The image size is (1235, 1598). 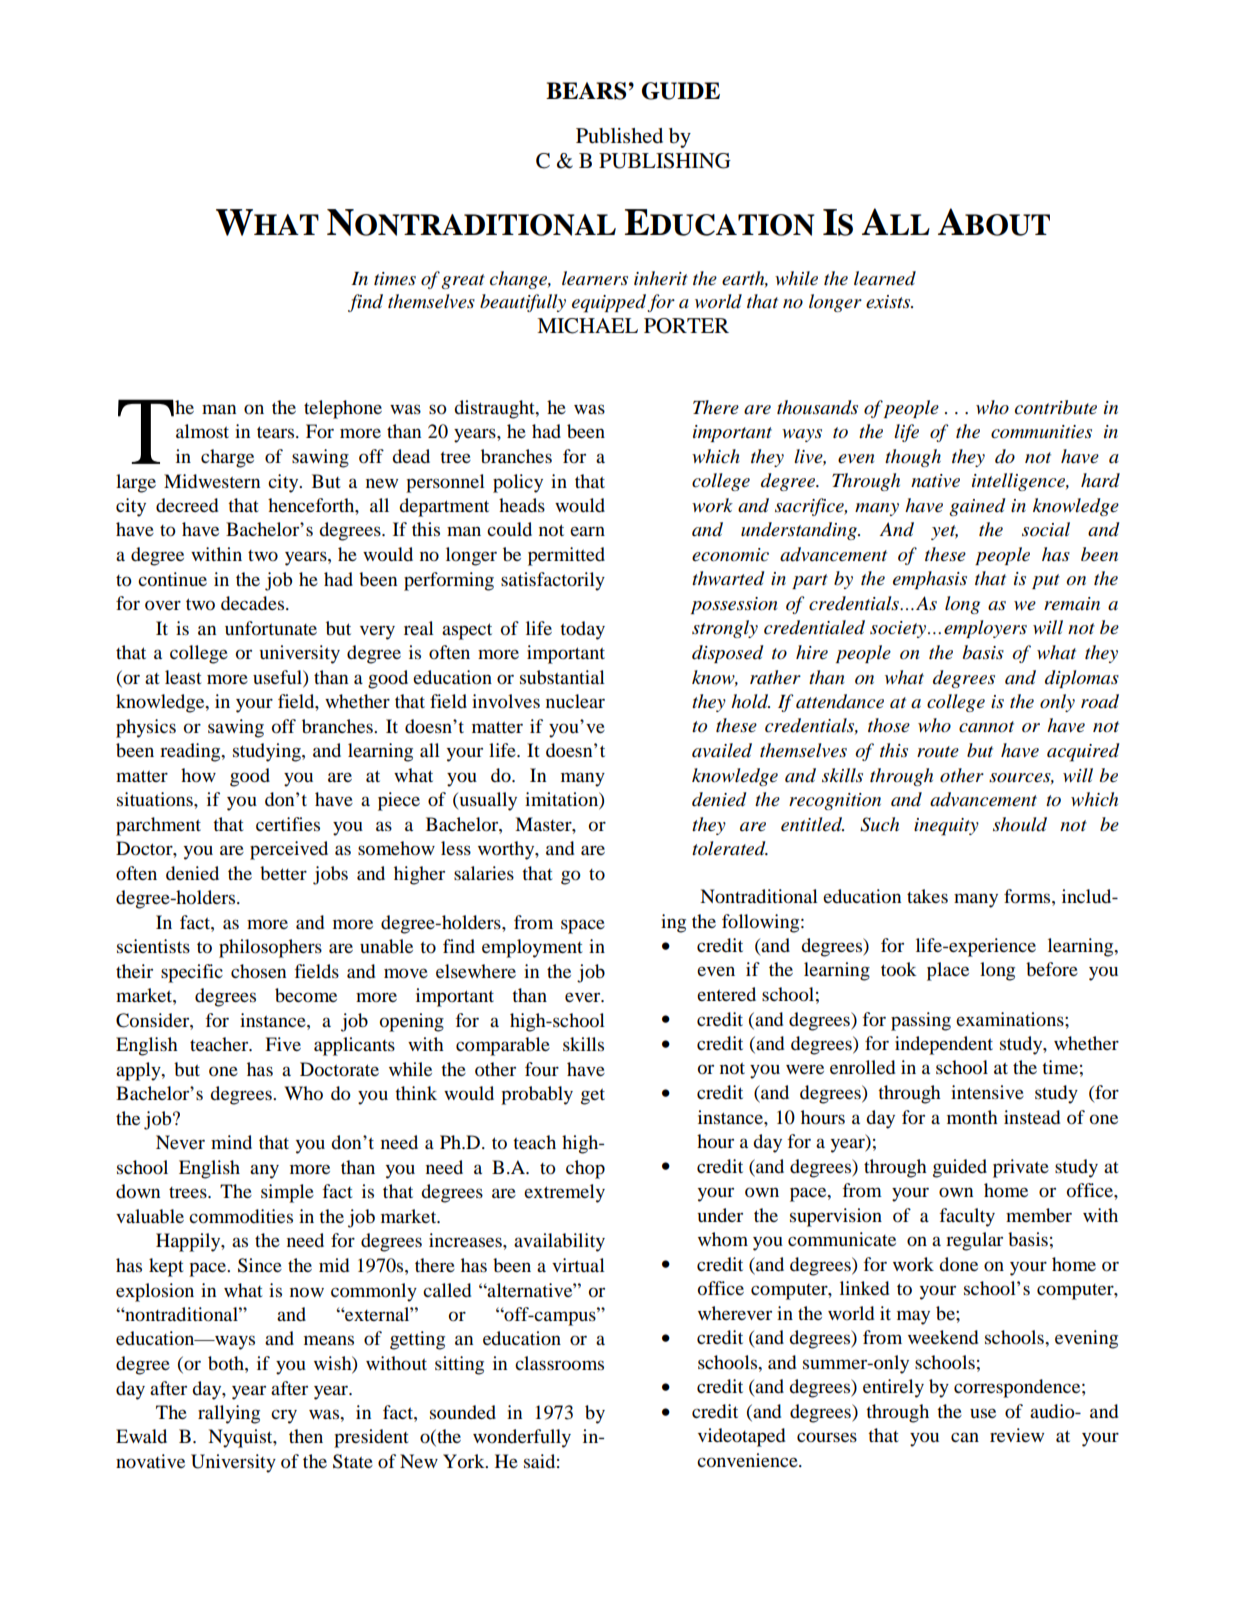 I want to click on wonderfully, so click(x=522, y=1438).
